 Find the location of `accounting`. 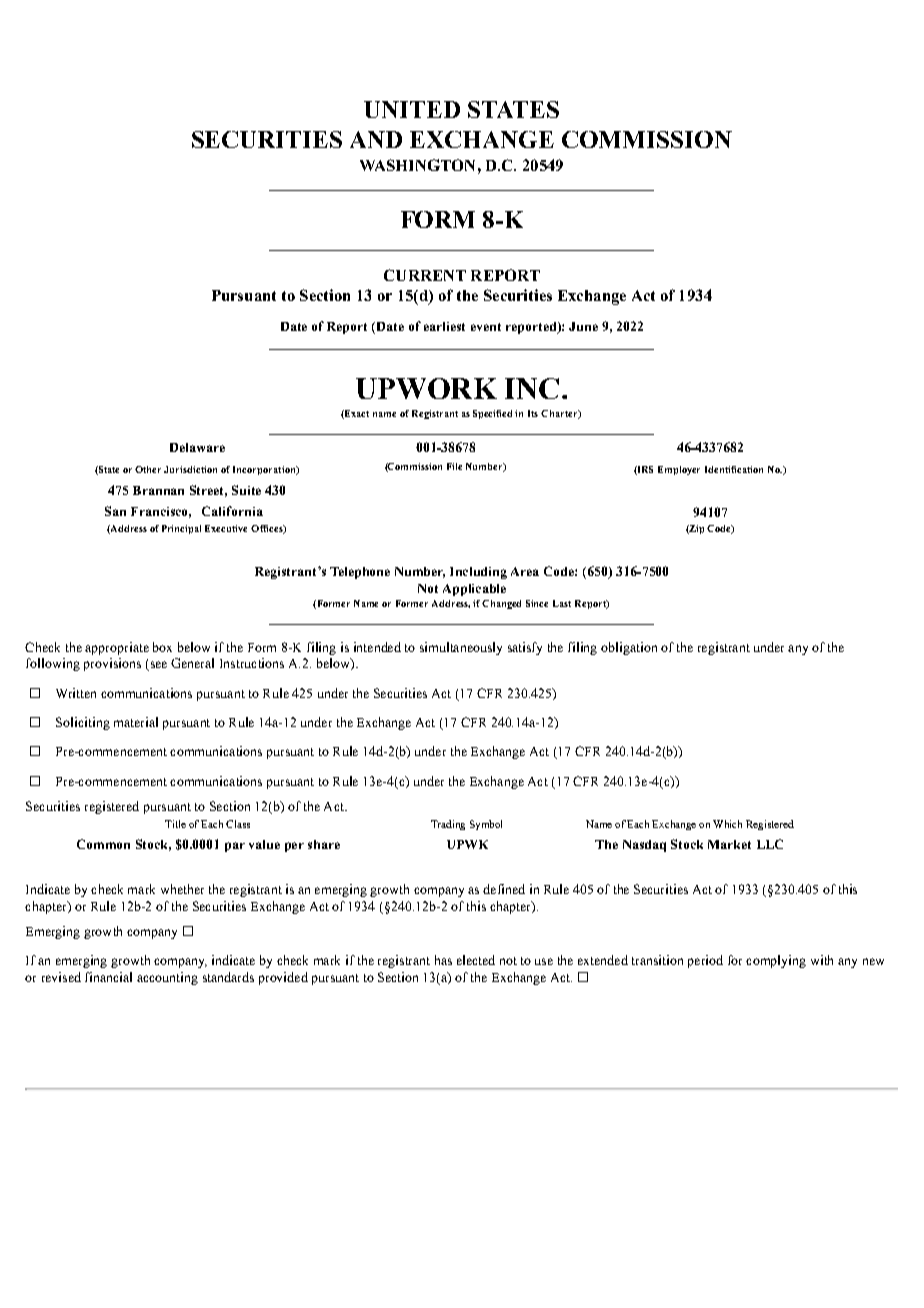

accounting is located at coordinates (167, 978).
